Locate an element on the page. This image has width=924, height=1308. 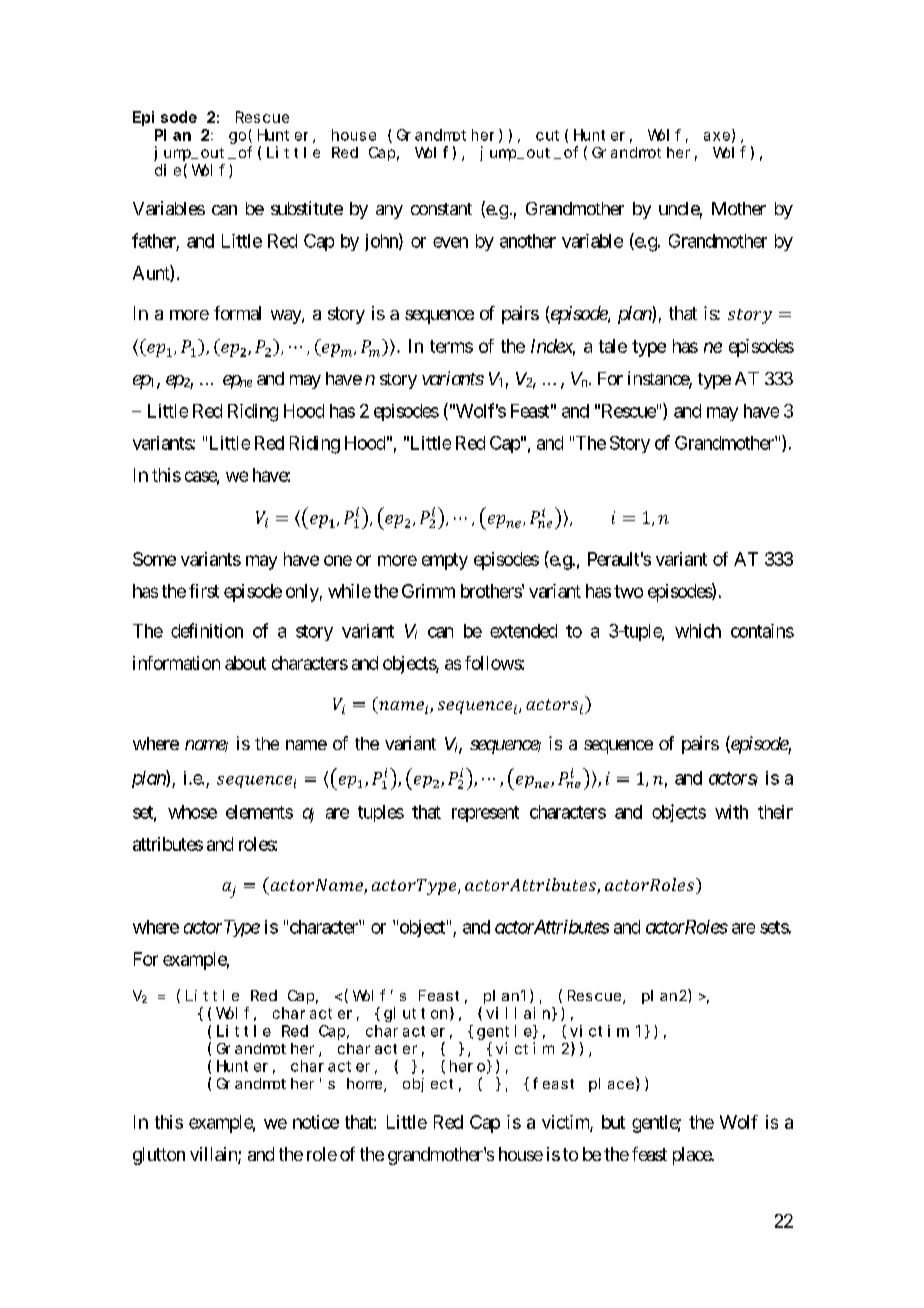
empty is located at coordinates (445, 561).
